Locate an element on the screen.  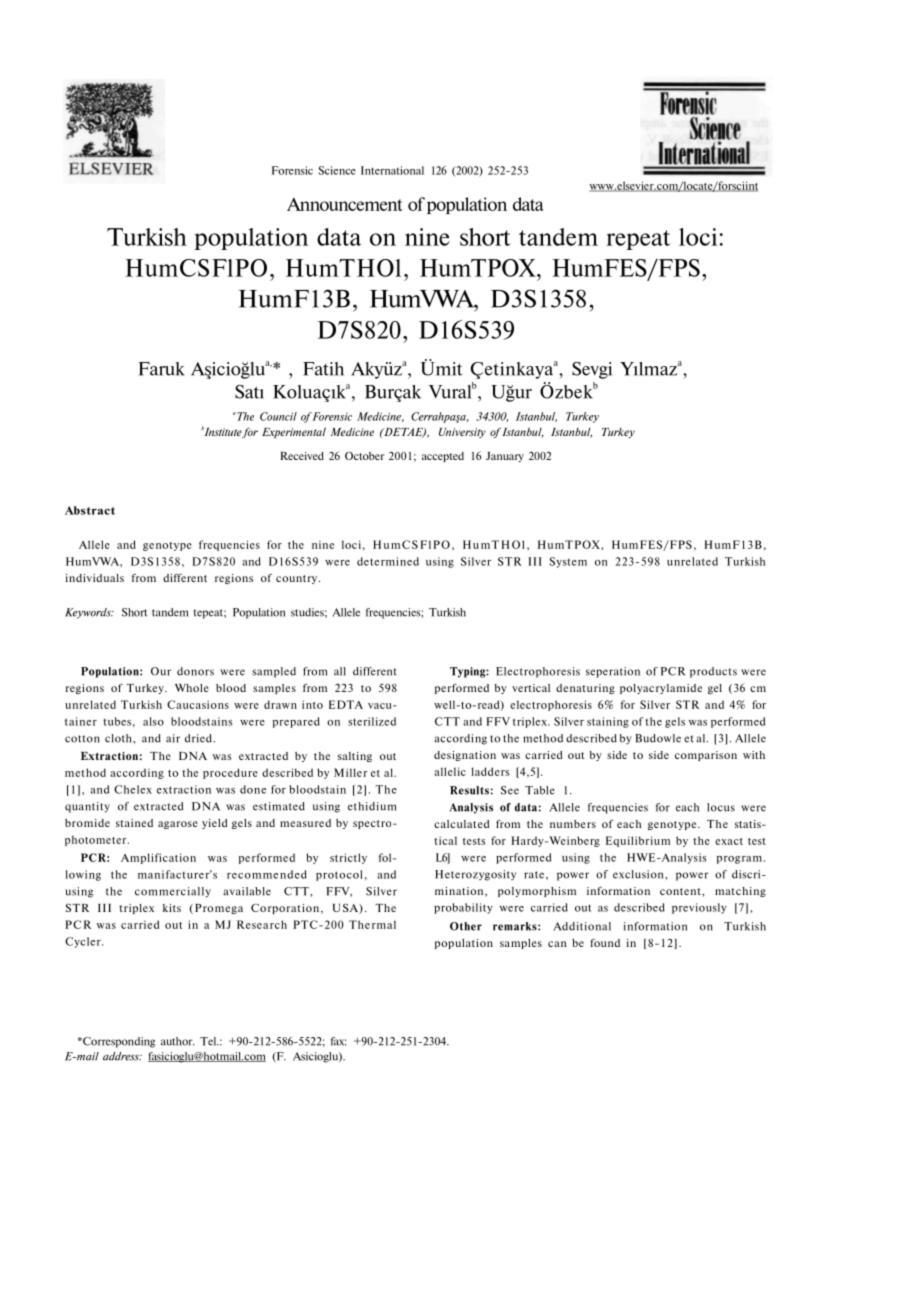
Keywords is located at coordinates (89, 613).
